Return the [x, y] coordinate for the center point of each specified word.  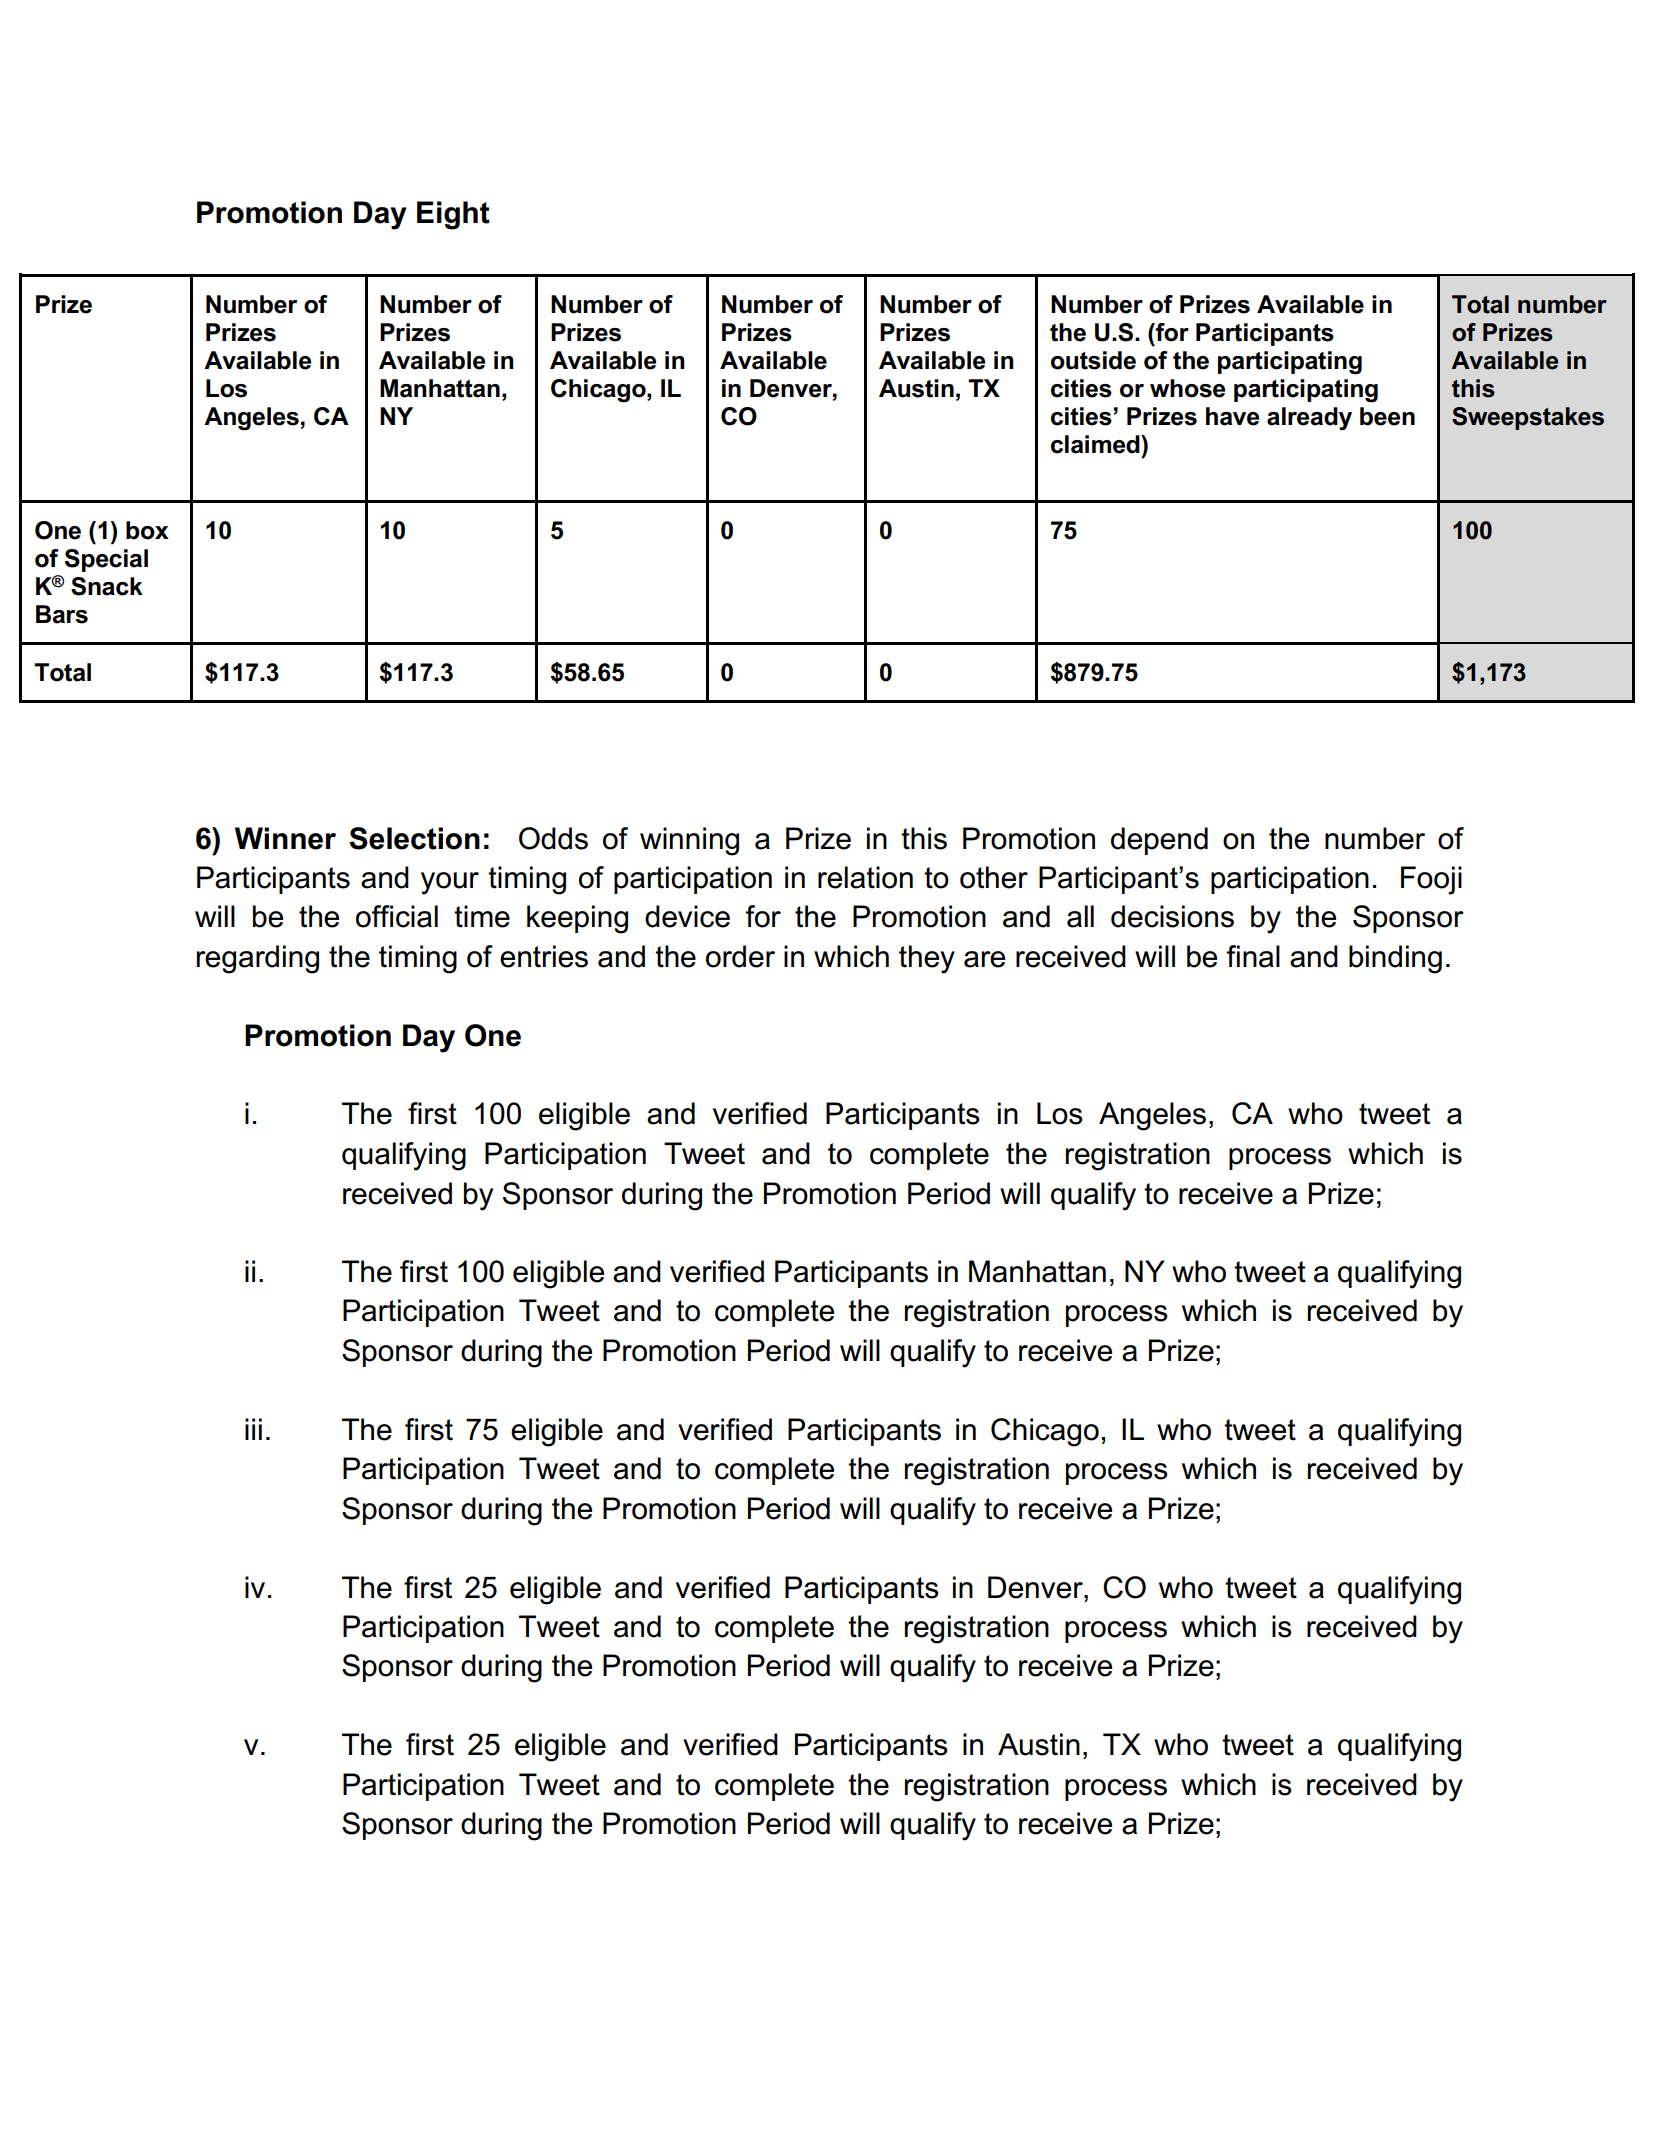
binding [1395, 959]
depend [1159, 841]
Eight [453, 215]
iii [253, 1429]
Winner [285, 838]
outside [1093, 360]
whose [1187, 388]
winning [689, 841]
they [927, 959]
